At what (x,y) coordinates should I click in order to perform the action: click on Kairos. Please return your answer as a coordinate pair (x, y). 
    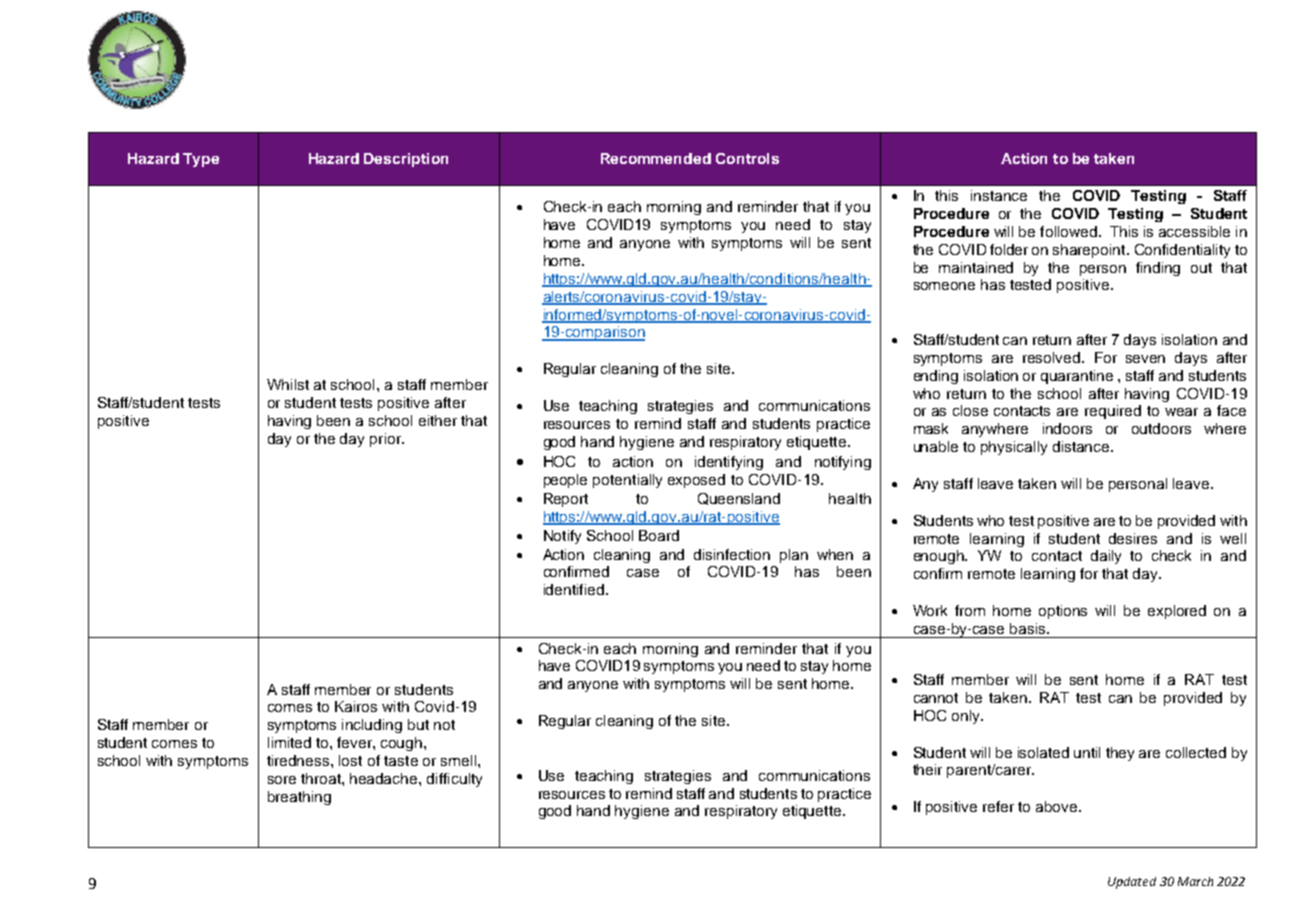
    Looking at the image, I should click on (356, 706).
